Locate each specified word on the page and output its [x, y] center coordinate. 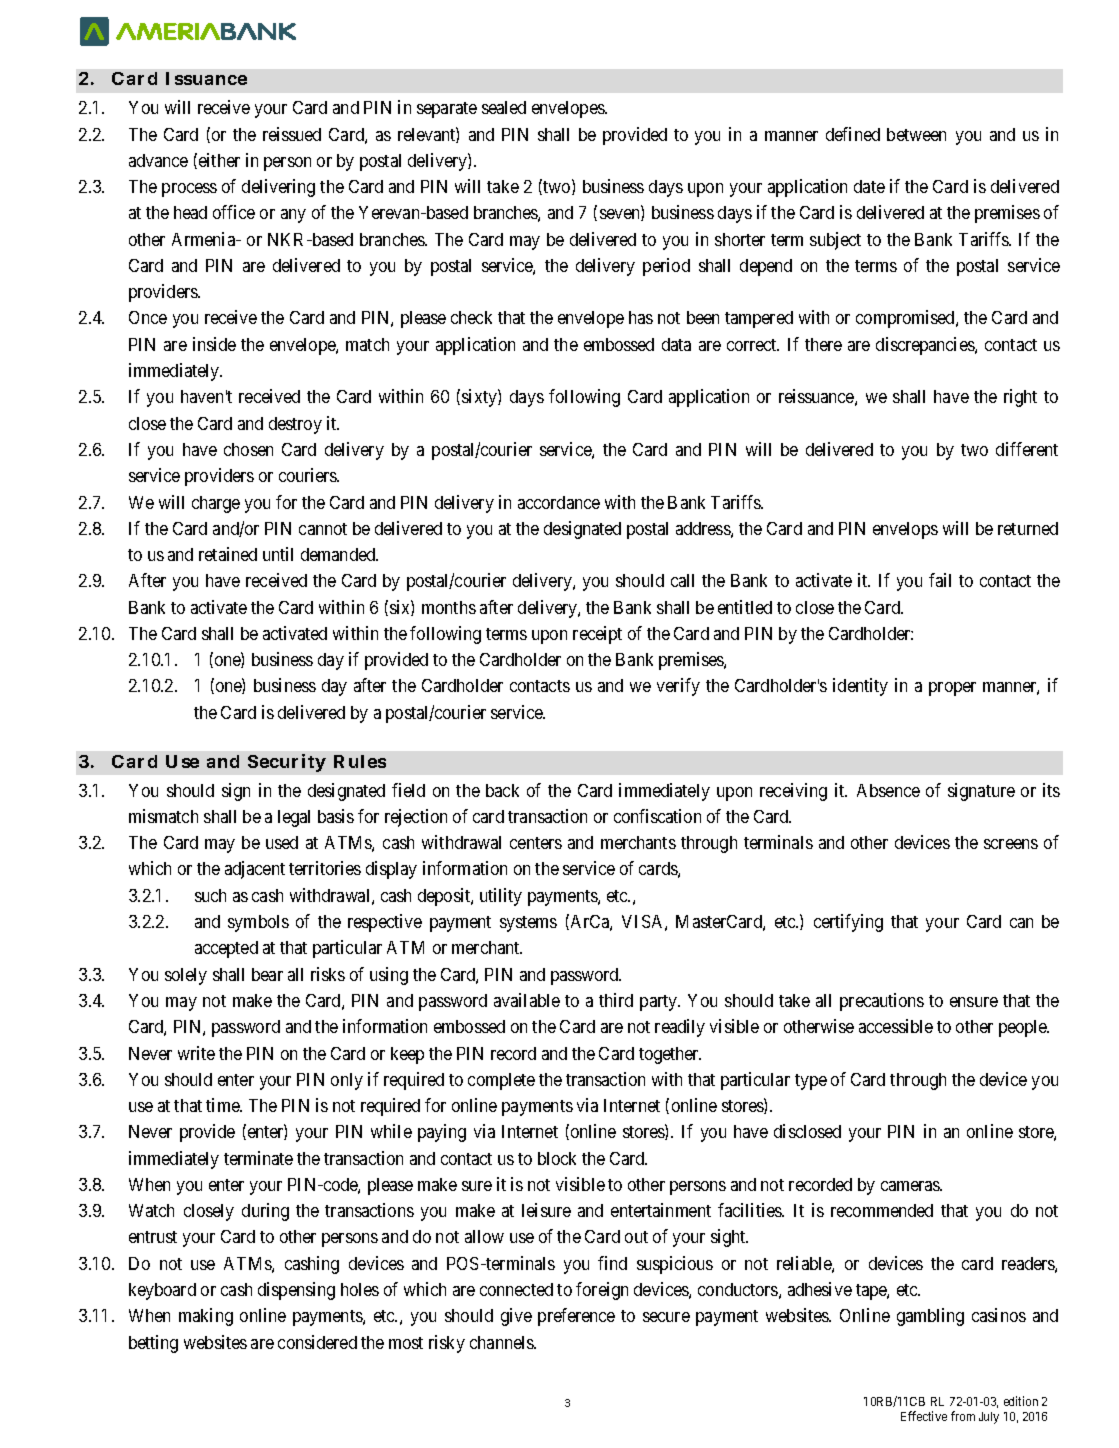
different [1027, 449]
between [916, 134]
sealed [504, 107]
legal [294, 818]
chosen [248, 449]
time [223, 1105]
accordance [559, 502]
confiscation [657, 816]
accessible [896, 1026]
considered [317, 1342]
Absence [888, 790]
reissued [292, 134]
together [670, 1055]
